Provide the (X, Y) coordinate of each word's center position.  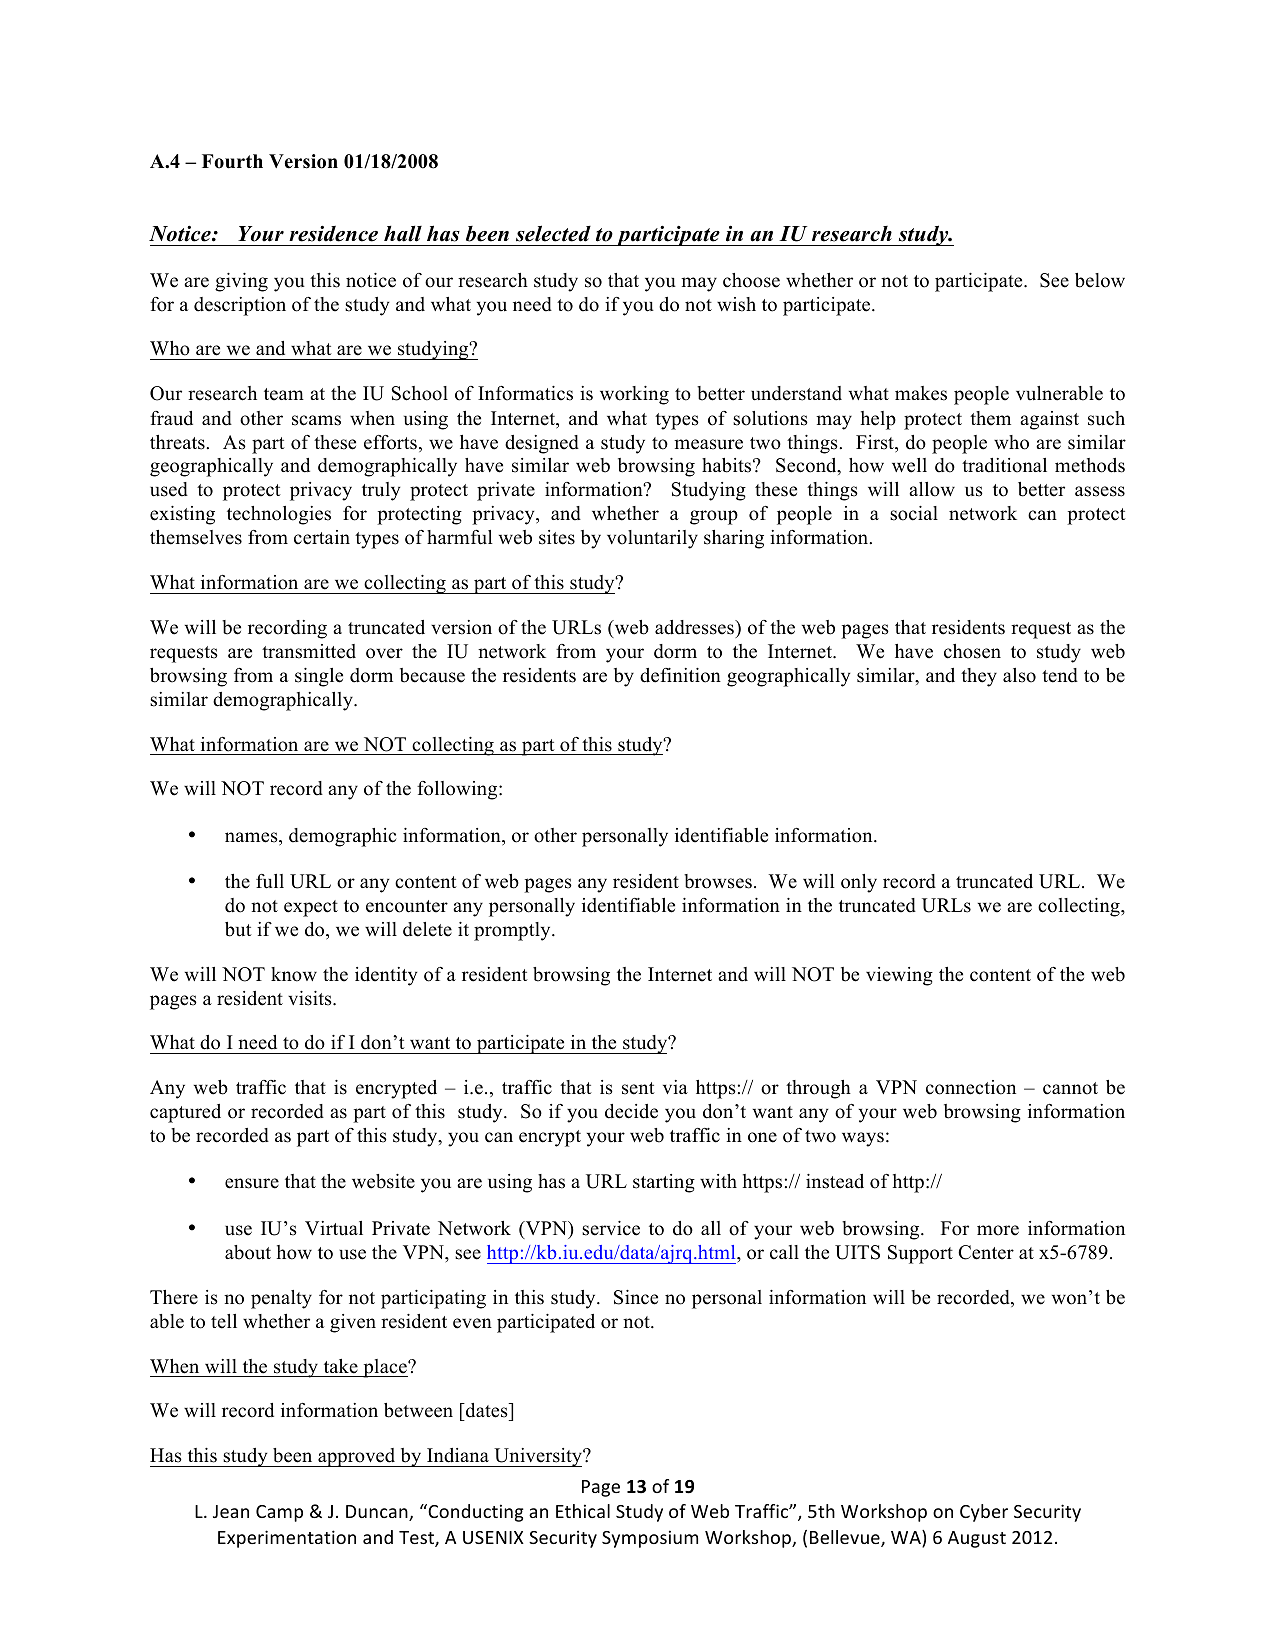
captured (185, 1113)
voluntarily (652, 539)
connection (971, 1087)
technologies (279, 515)
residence (333, 233)
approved (357, 1457)
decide (631, 1111)
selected (553, 233)
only (859, 883)
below (1100, 280)
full (270, 881)
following (458, 790)
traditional (1004, 465)
